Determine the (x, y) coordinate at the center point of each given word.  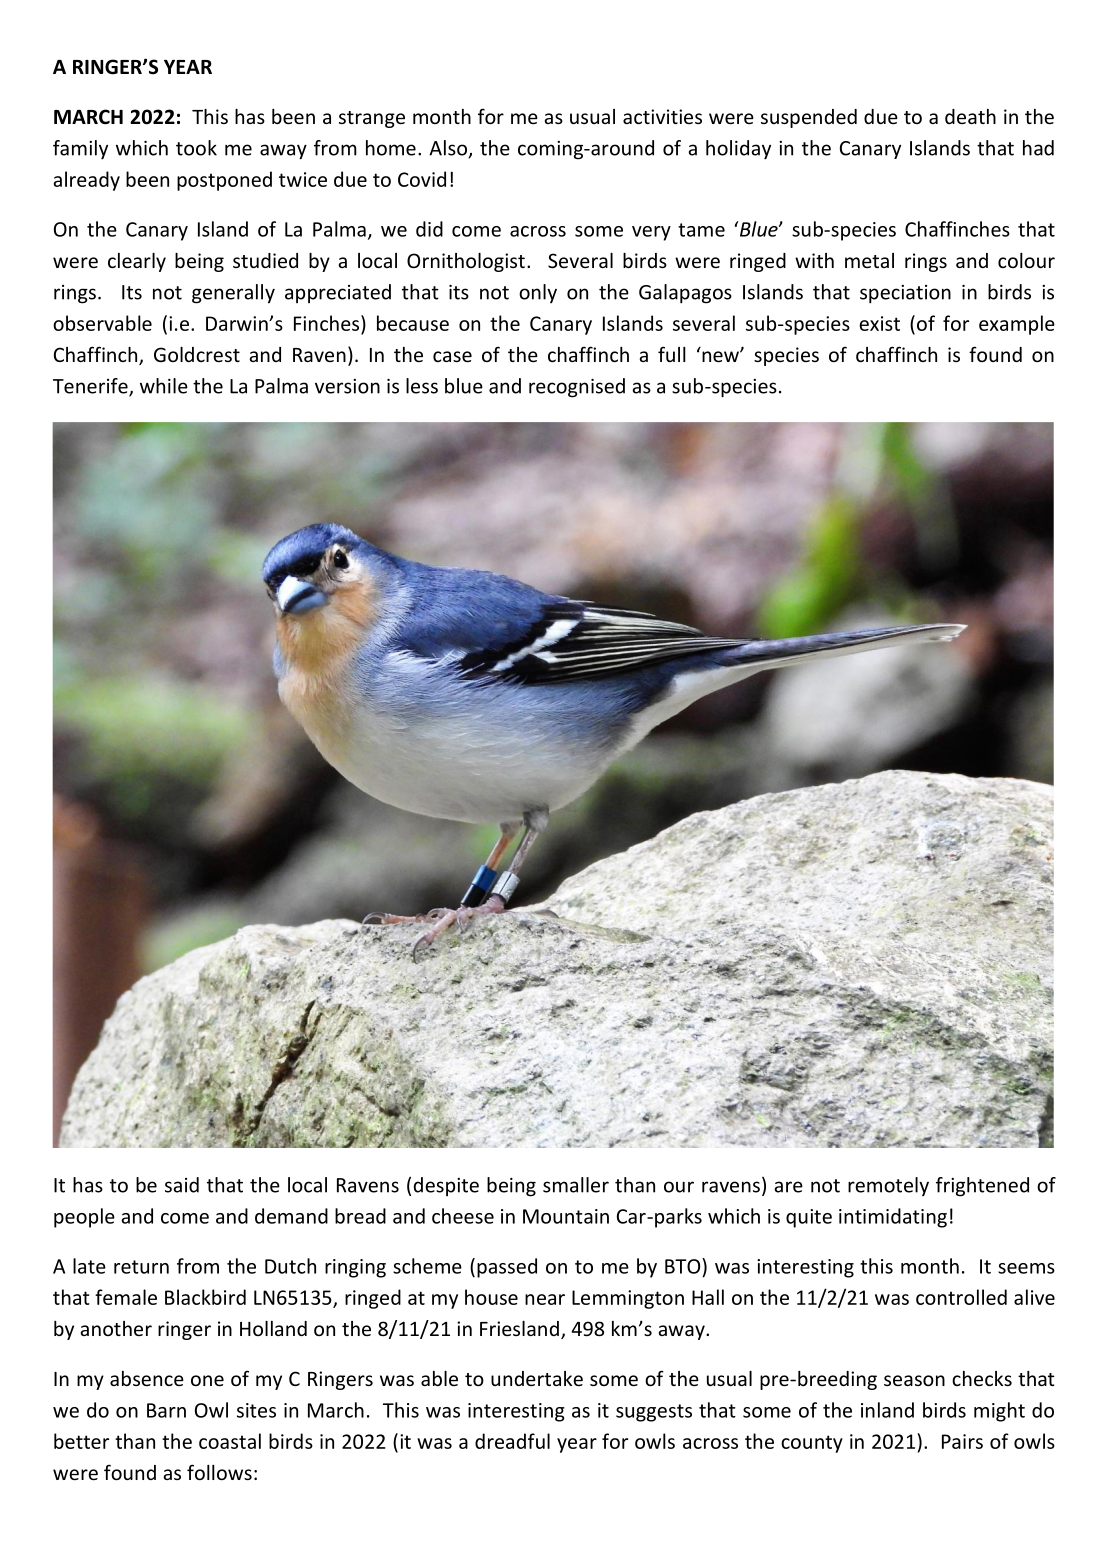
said (182, 1185)
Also (449, 149)
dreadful (512, 1441)
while (164, 386)
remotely (888, 1186)
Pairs (962, 1441)
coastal (230, 1441)
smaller (576, 1185)
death (970, 116)
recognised (577, 388)
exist (879, 323)
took (196, 148)
